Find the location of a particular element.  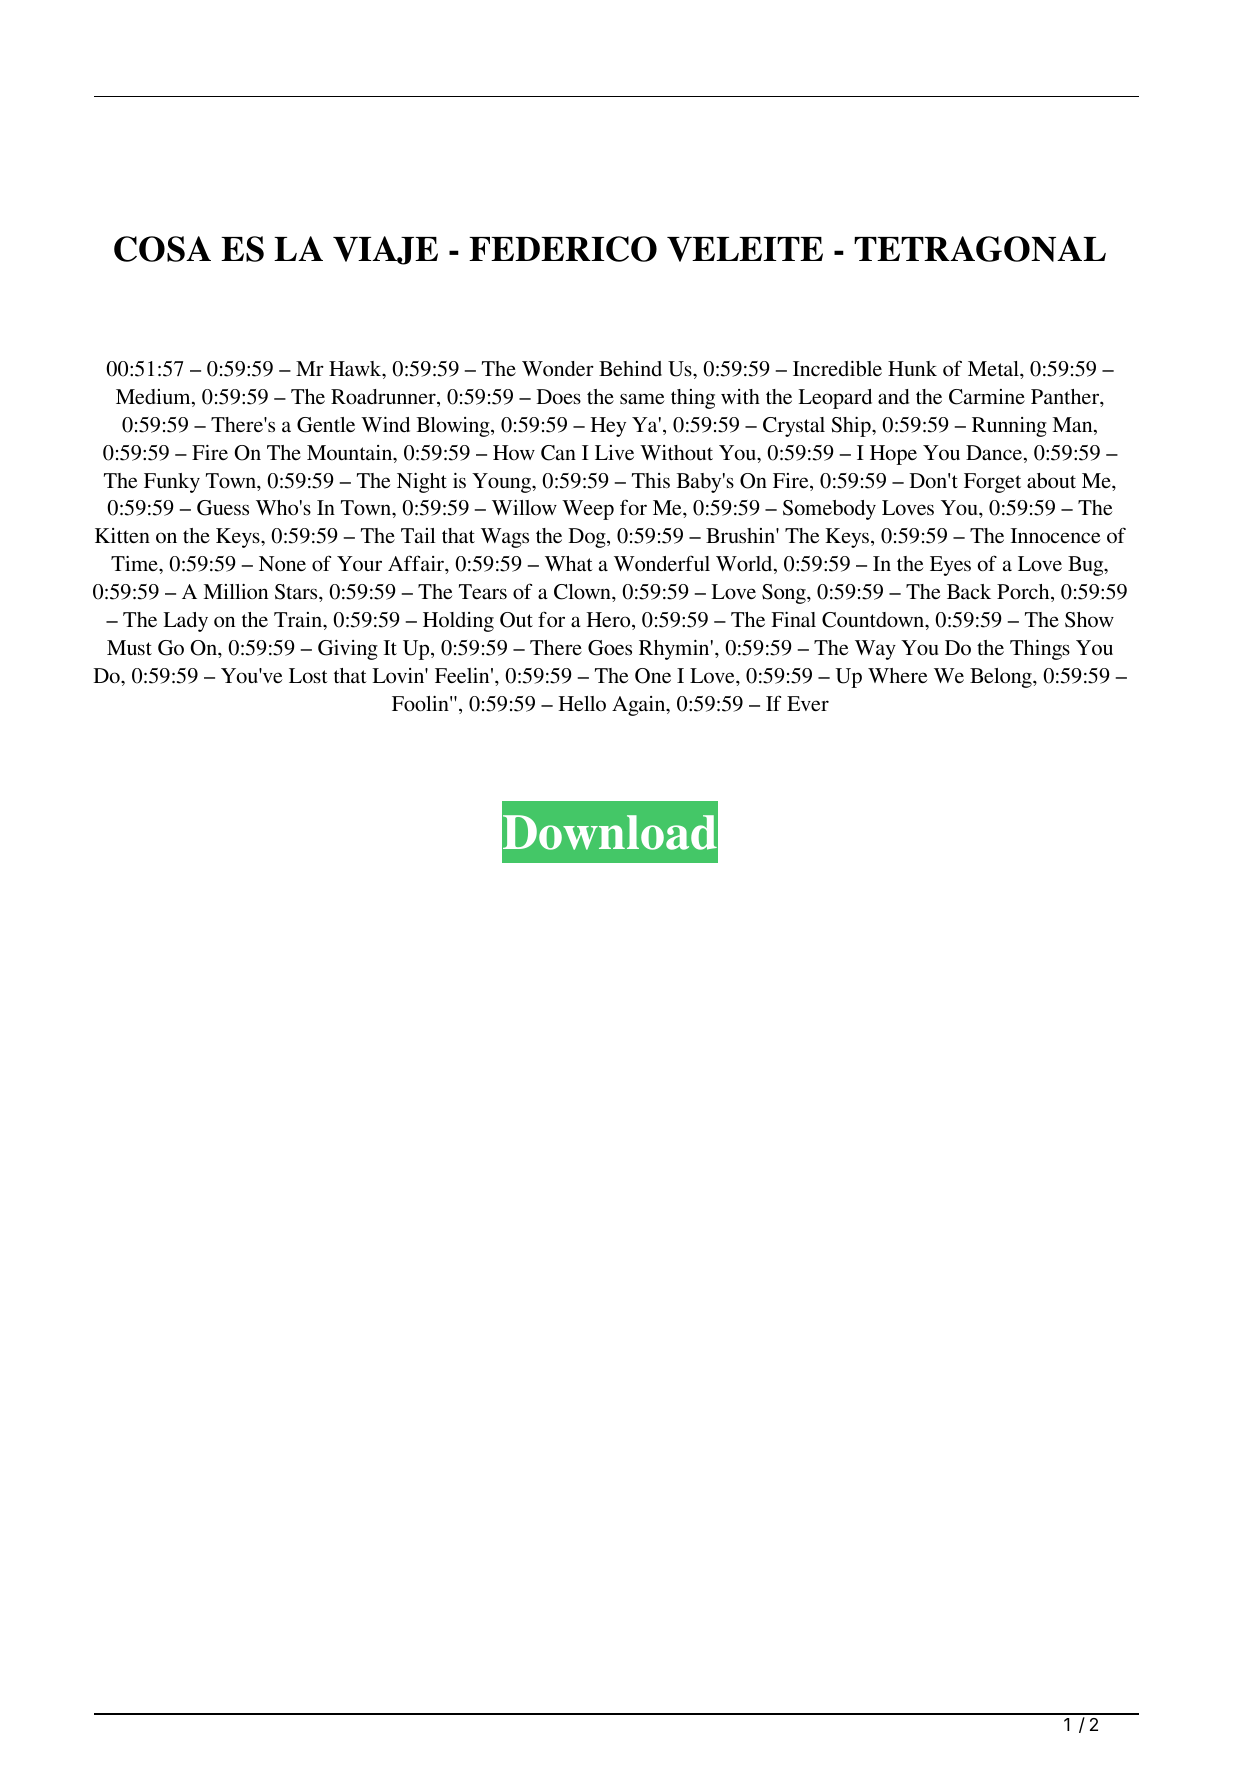

COSA is located at coordinates (162, 249).
